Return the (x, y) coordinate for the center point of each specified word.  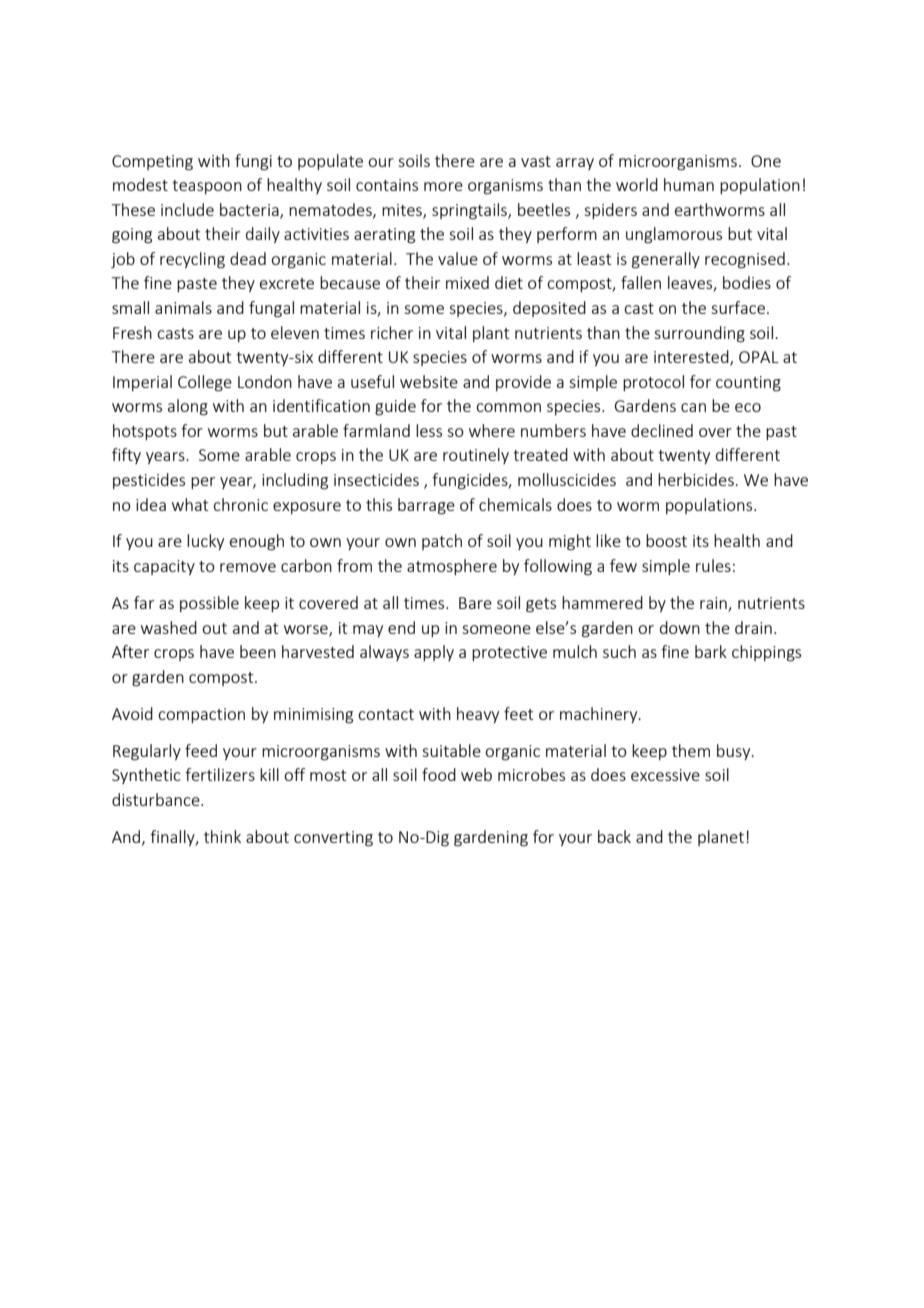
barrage (426, 506)
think (222, 836)
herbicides (697, 479)
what (190, 504)
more (443, 186)
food (439, 774)
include (187, 209)
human (689, 184)
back (614, 836)
